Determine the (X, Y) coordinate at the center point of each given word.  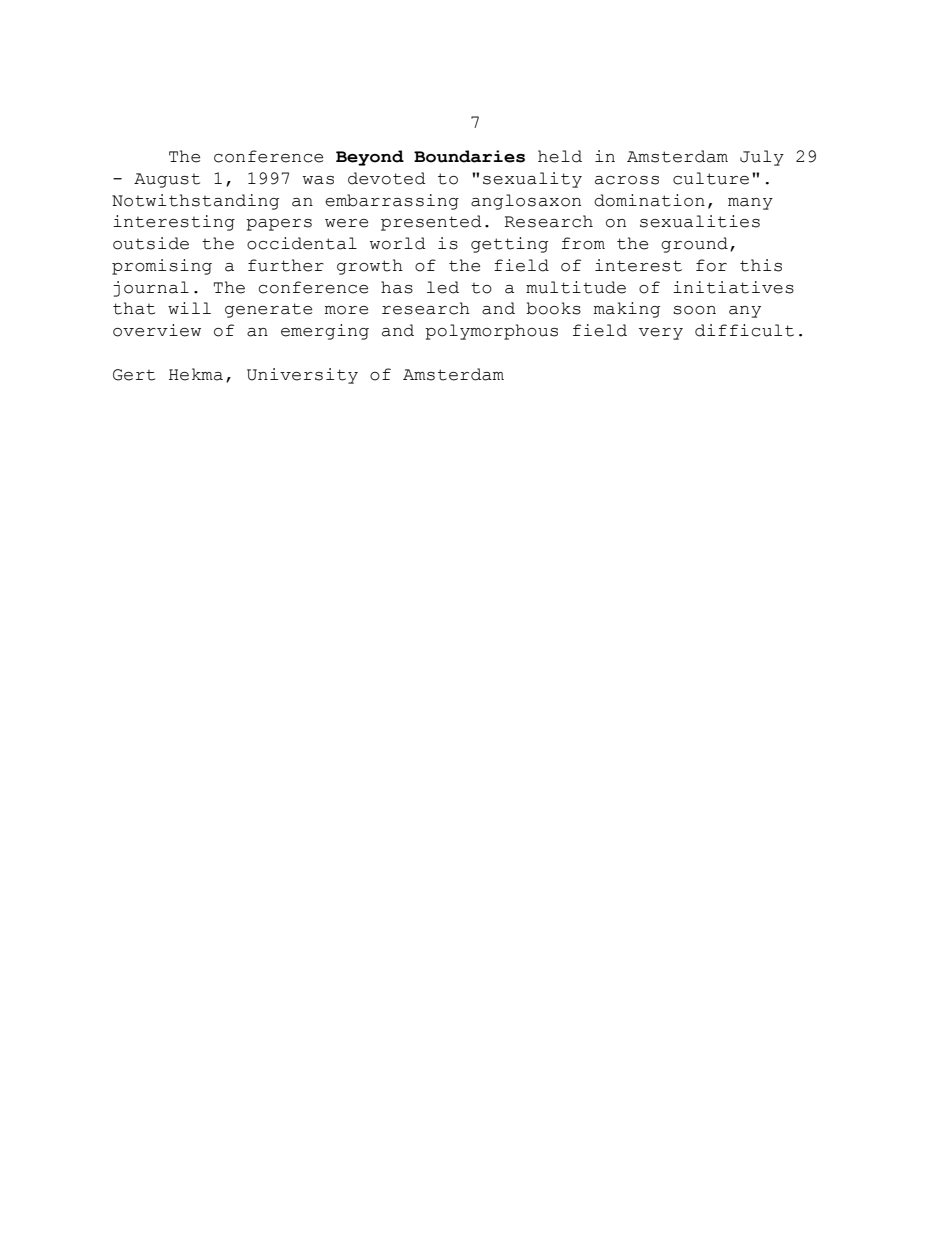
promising (162, 267)
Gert (134, 375)
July (762, 158)
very (661, 334)
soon (694, 310)
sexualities (700, 221)
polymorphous (491, 332)
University (302, 376)
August (167, 180)
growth (370, 267)
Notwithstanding (195, 202)
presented (431, 223)
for (711, 265)
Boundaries (469, 156)
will (189, 308)
